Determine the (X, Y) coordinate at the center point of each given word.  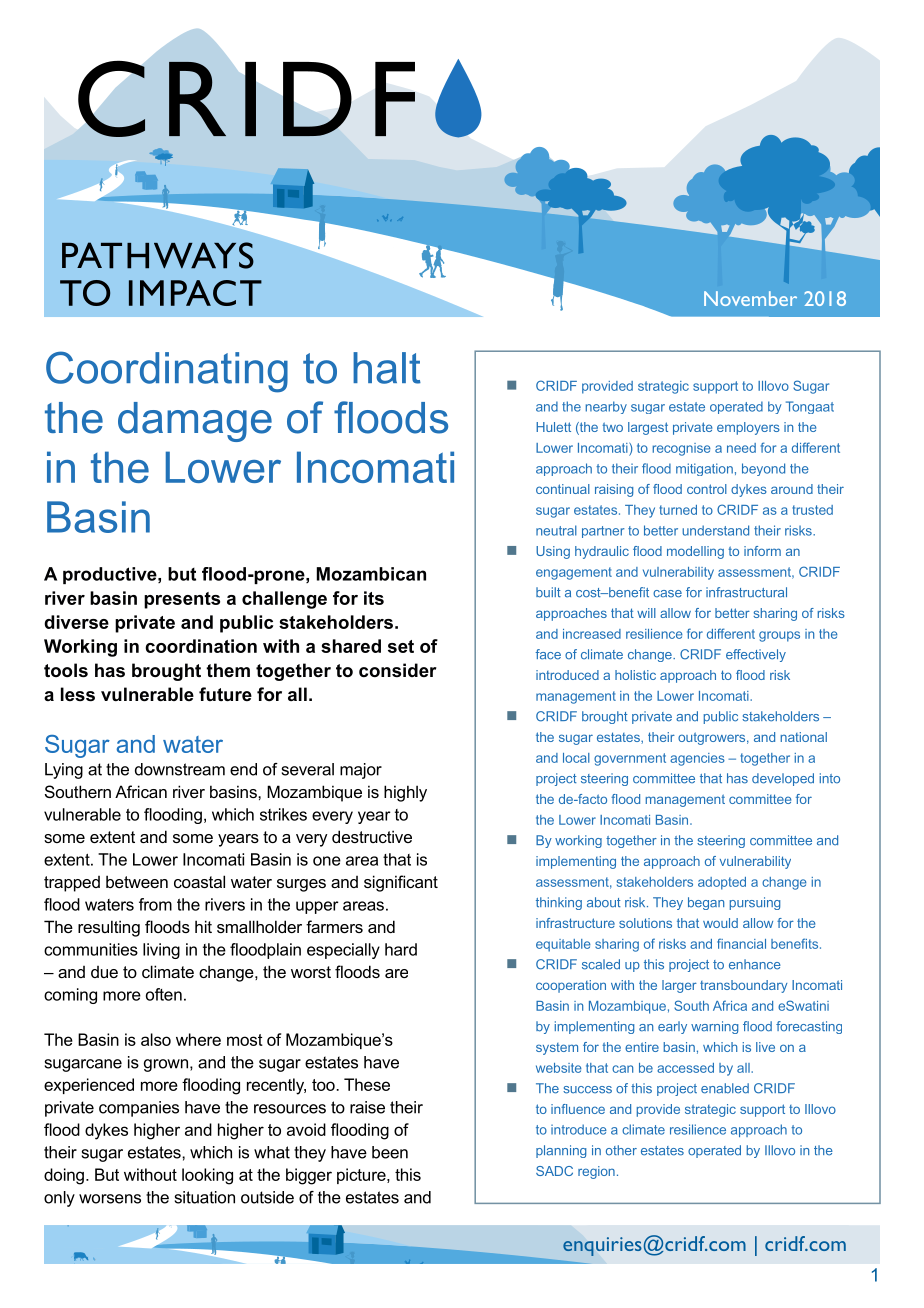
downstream (180, 769)
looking (207, 1176)
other (621, 1150)
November (750, 298)
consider (398, 670)
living (161, 951)
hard (401, 949)
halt (387, 368)
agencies (697, 759)
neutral (556, 530)
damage (195, 422)
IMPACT (195, 293)
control (707, 489)
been (390, 1152)
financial (741, 943)
